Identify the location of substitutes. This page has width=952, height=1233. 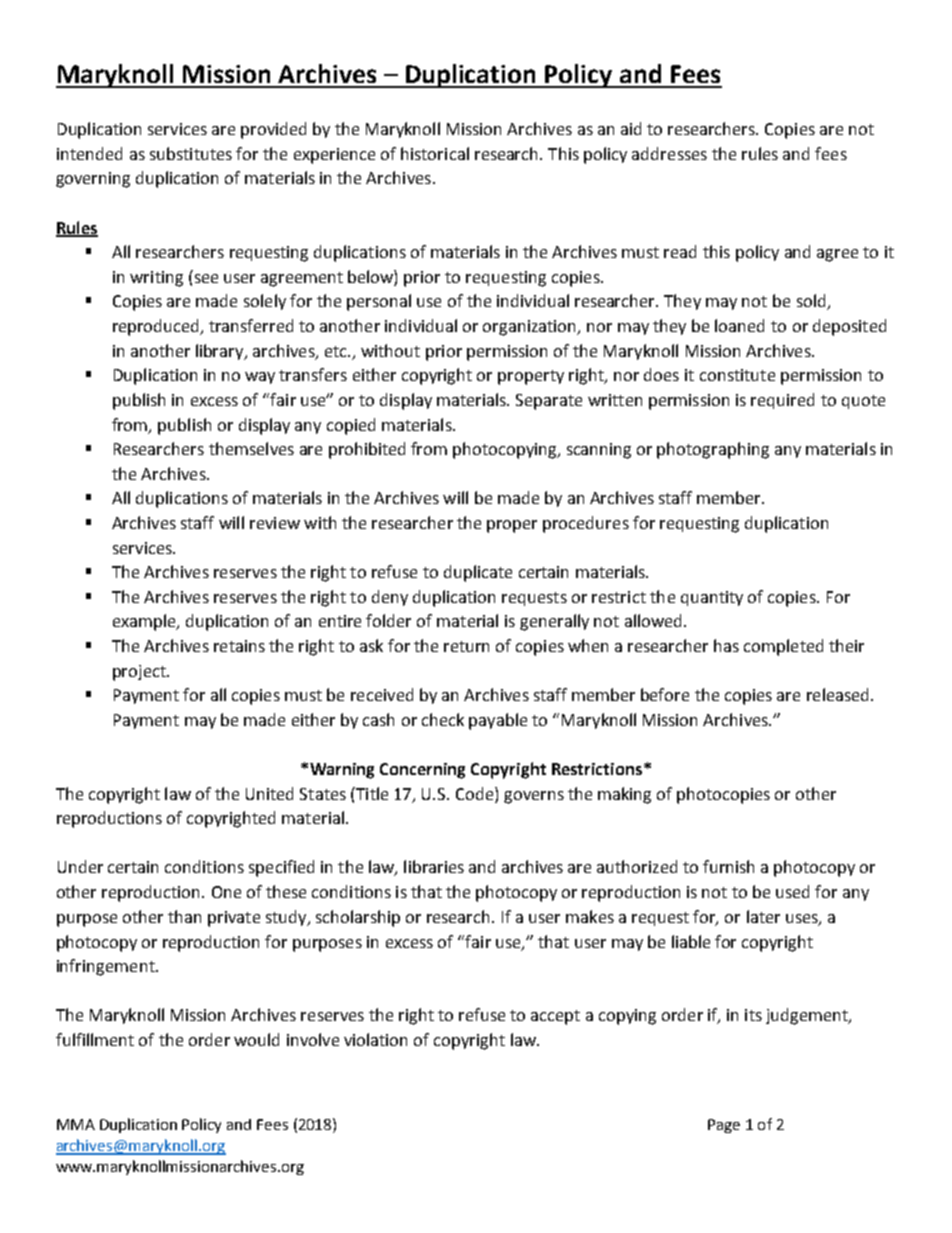
(191, 153).
